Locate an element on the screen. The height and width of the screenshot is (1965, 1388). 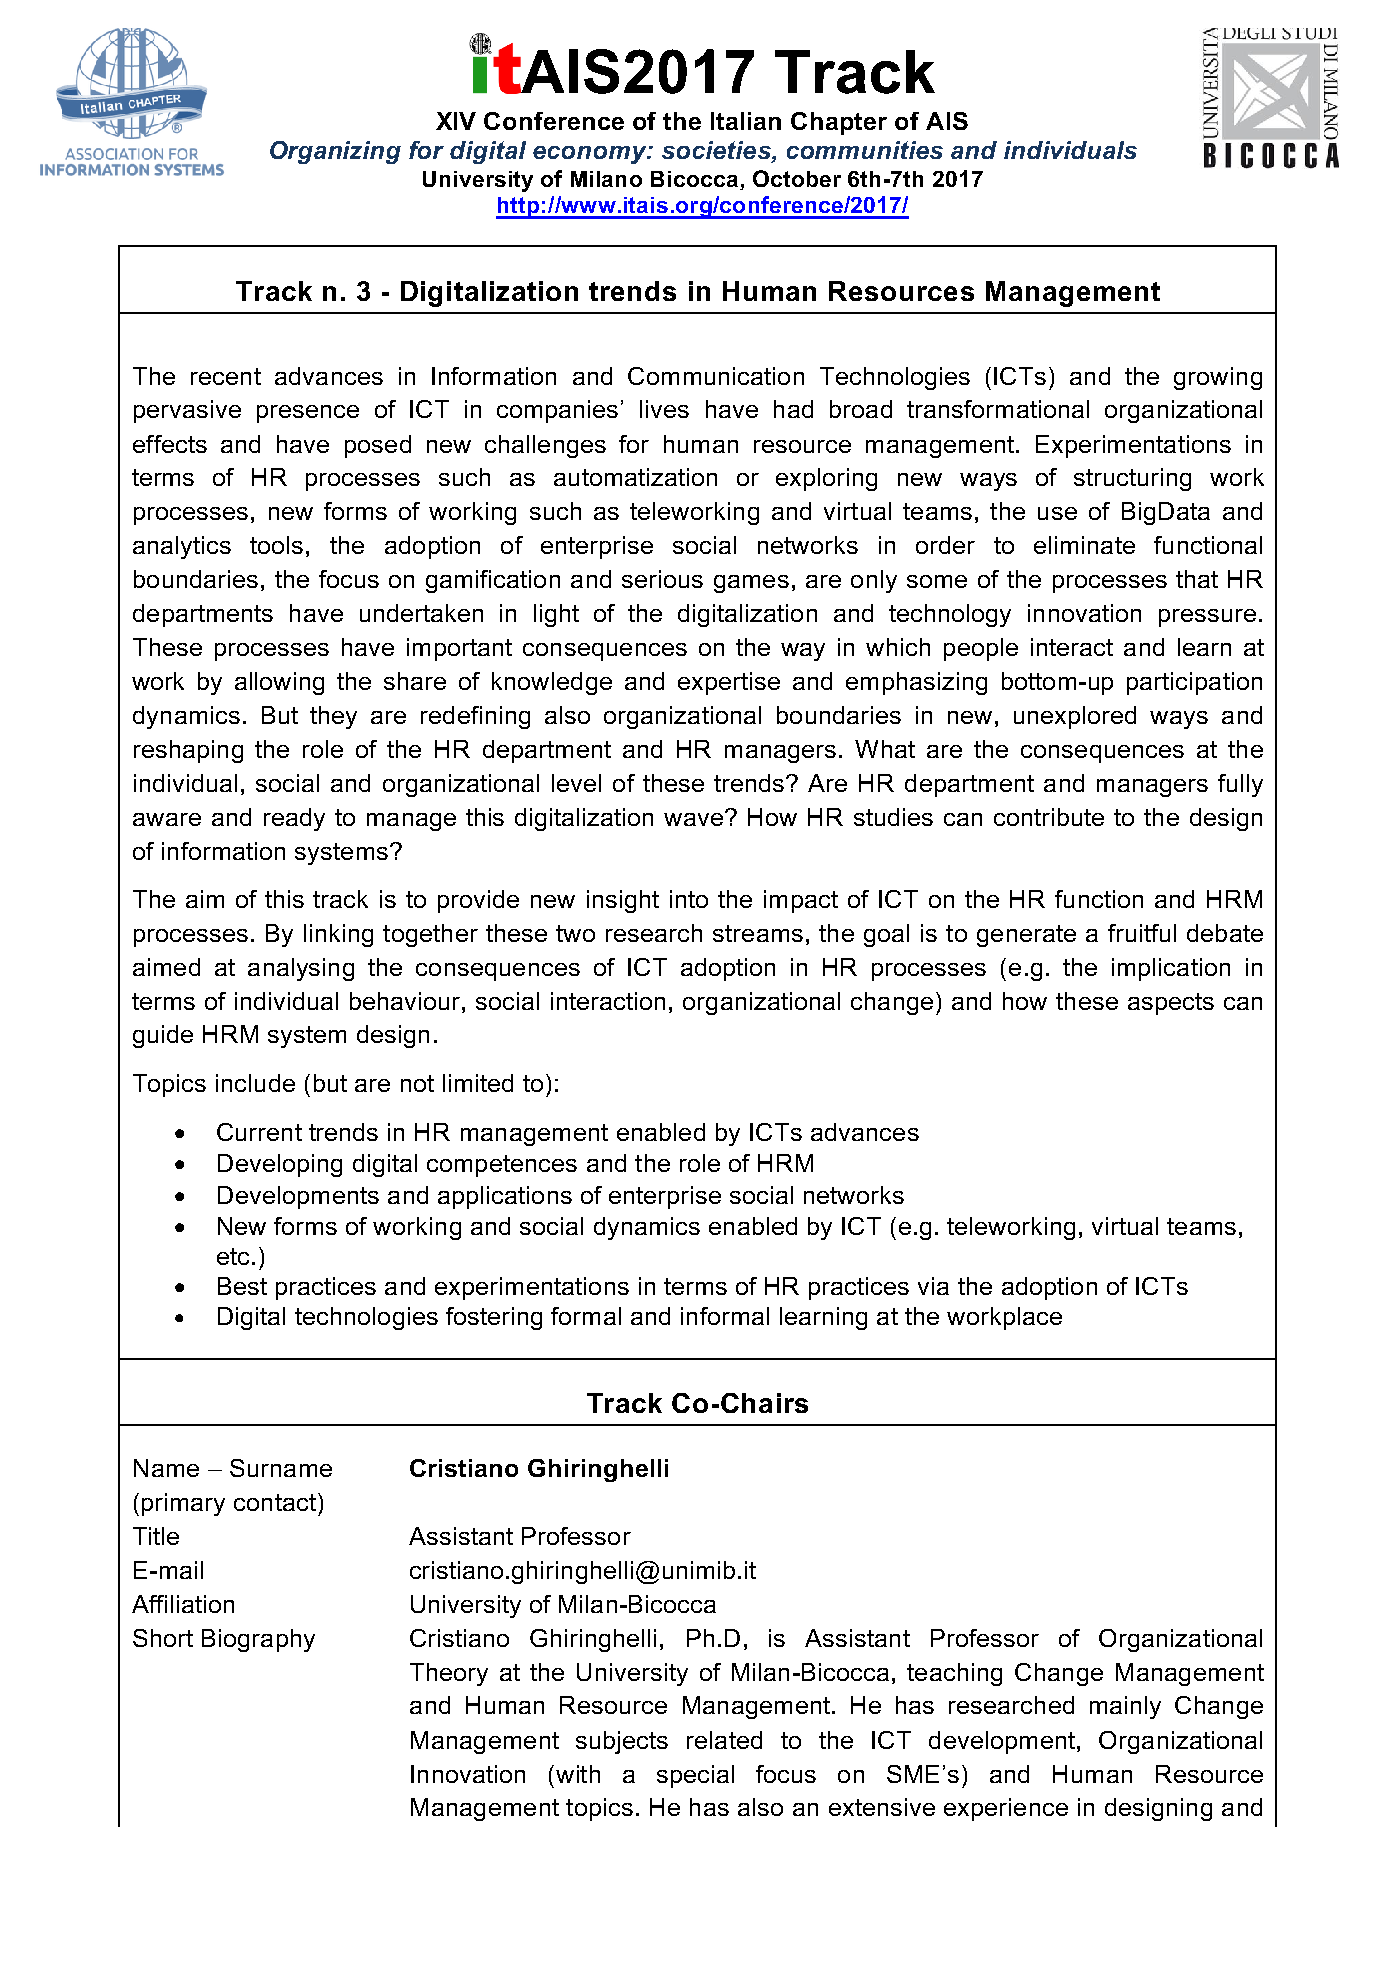
fruitful is located at coordinates (1142, 933).
